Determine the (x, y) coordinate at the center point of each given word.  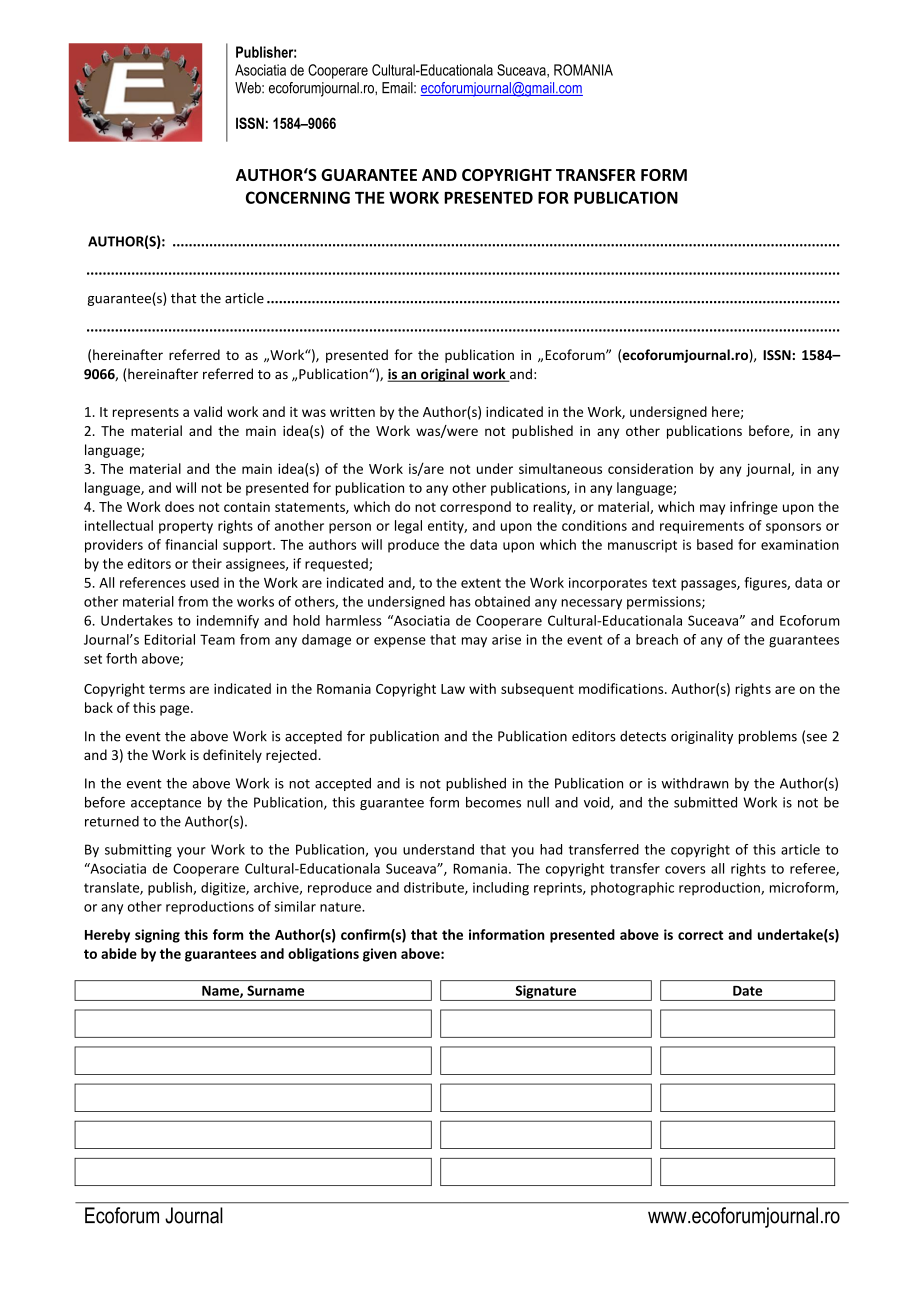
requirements (702, 527)
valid (208, 411)
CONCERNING (298, 197)
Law (453, 689)
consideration (650, 468)
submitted (705, 802)
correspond (475, 508)
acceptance (166, 804)
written (352, 412)
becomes (493, 802)
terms (167, 689)
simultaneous (560, 468)
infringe (754, 508)
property (186, 527)
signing (157, 936)
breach (657, 639)
